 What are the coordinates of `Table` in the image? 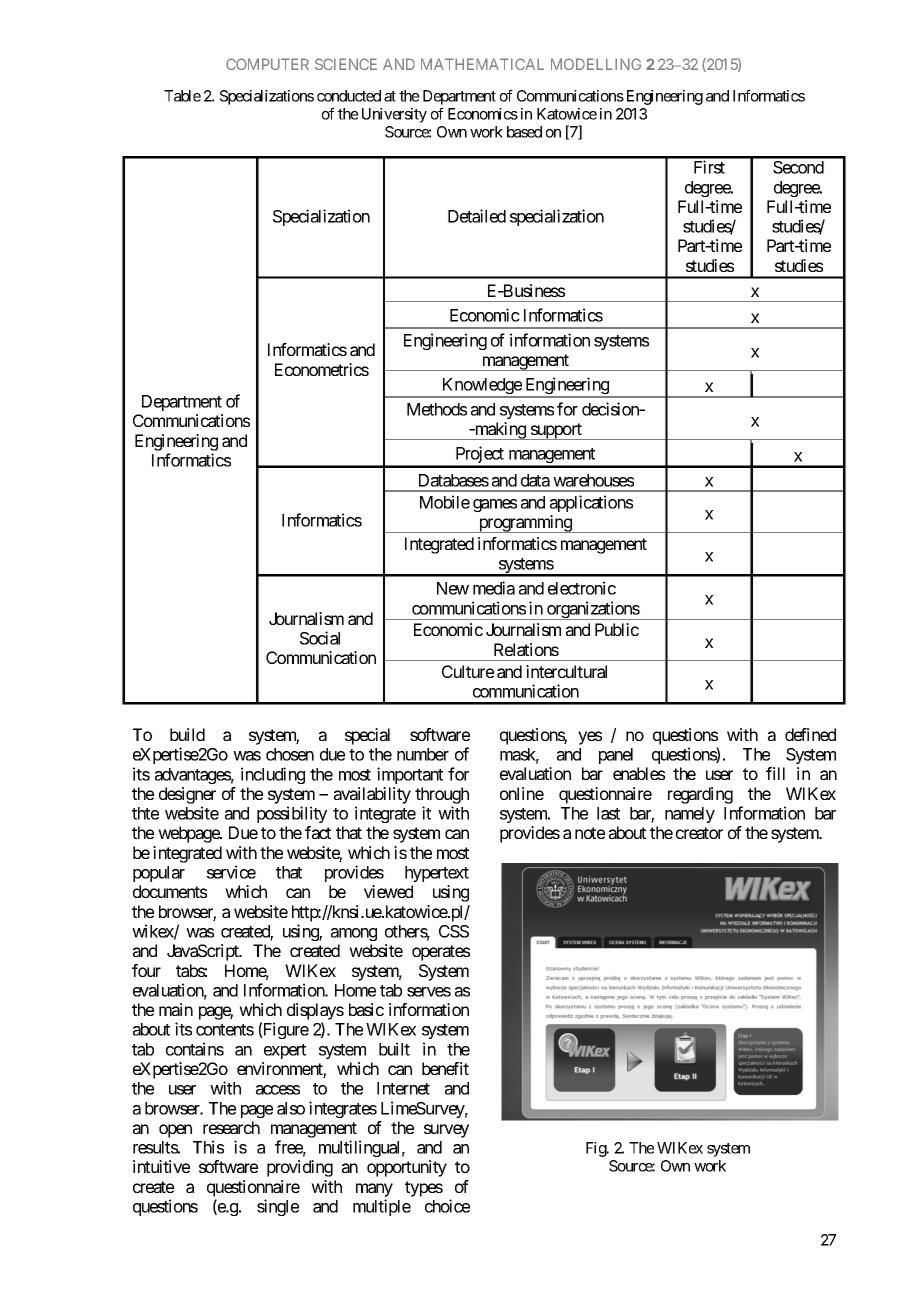 It's located at (182, 96).
